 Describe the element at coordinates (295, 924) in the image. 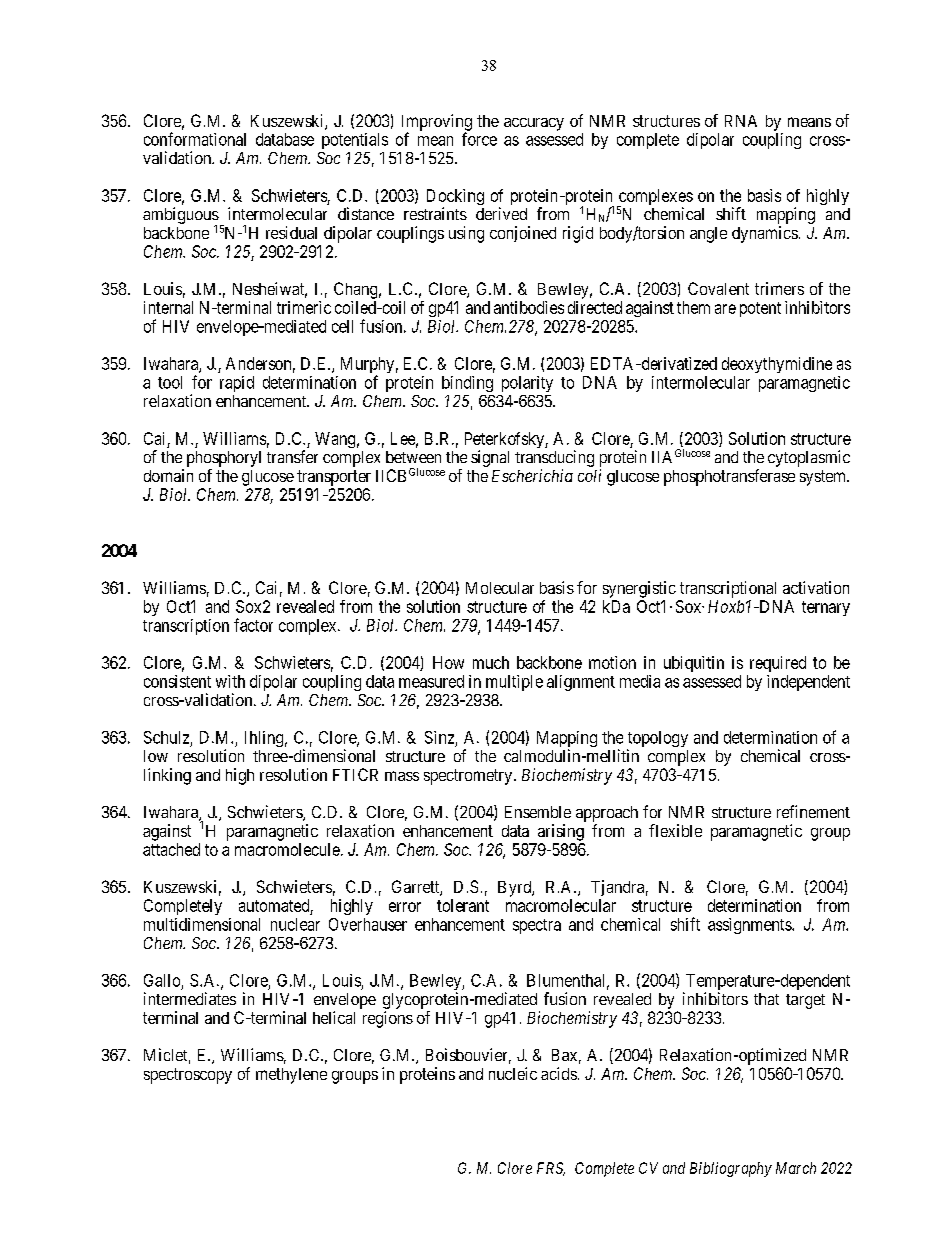

I see `nuclear` at that location.
